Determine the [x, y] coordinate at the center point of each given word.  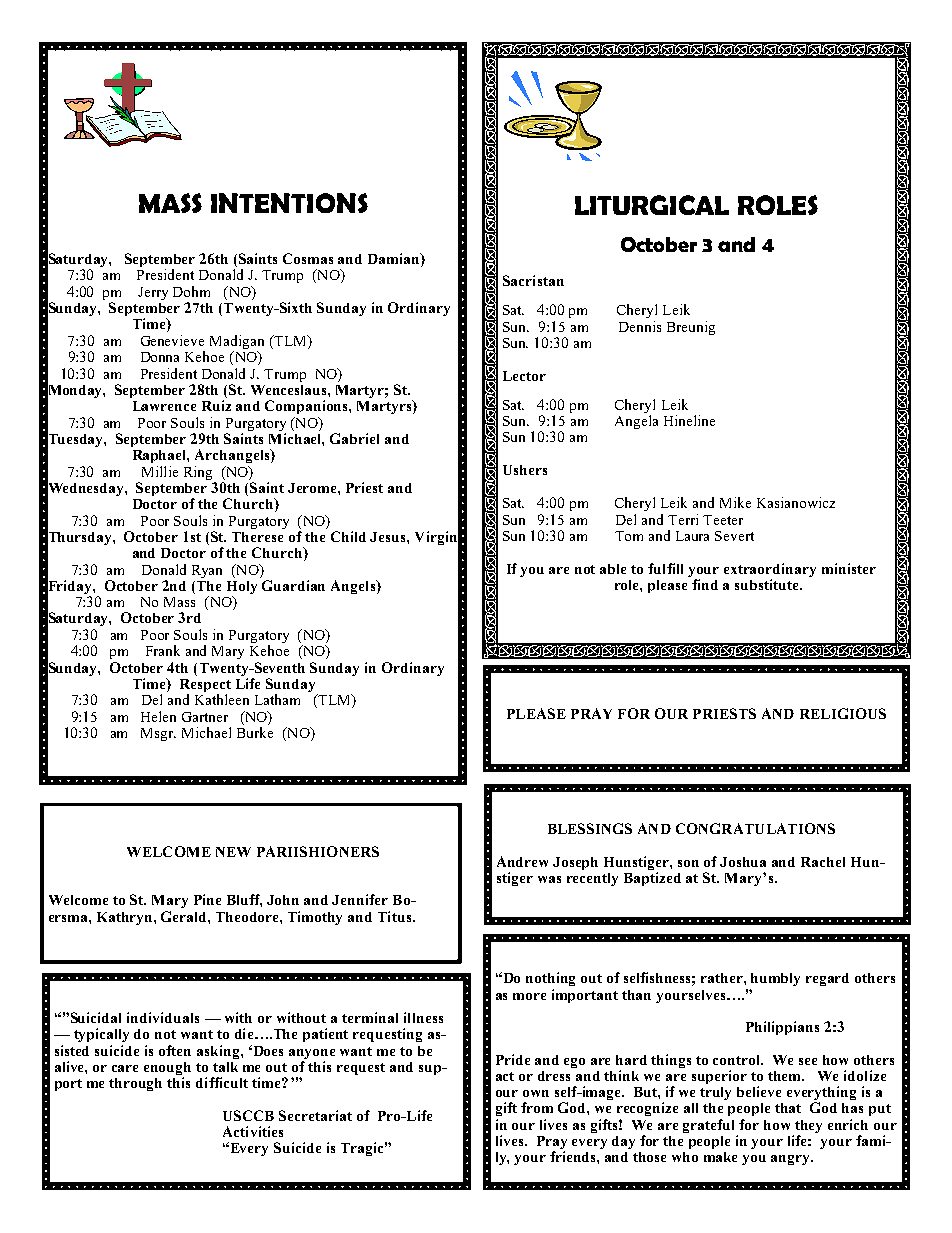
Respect [205, 685]
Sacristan [533, 280]
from [537, 1107]
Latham [277, 699]
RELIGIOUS [843, 713]
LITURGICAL [652, 205]
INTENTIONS [289, 203]
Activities [253, 1131]
